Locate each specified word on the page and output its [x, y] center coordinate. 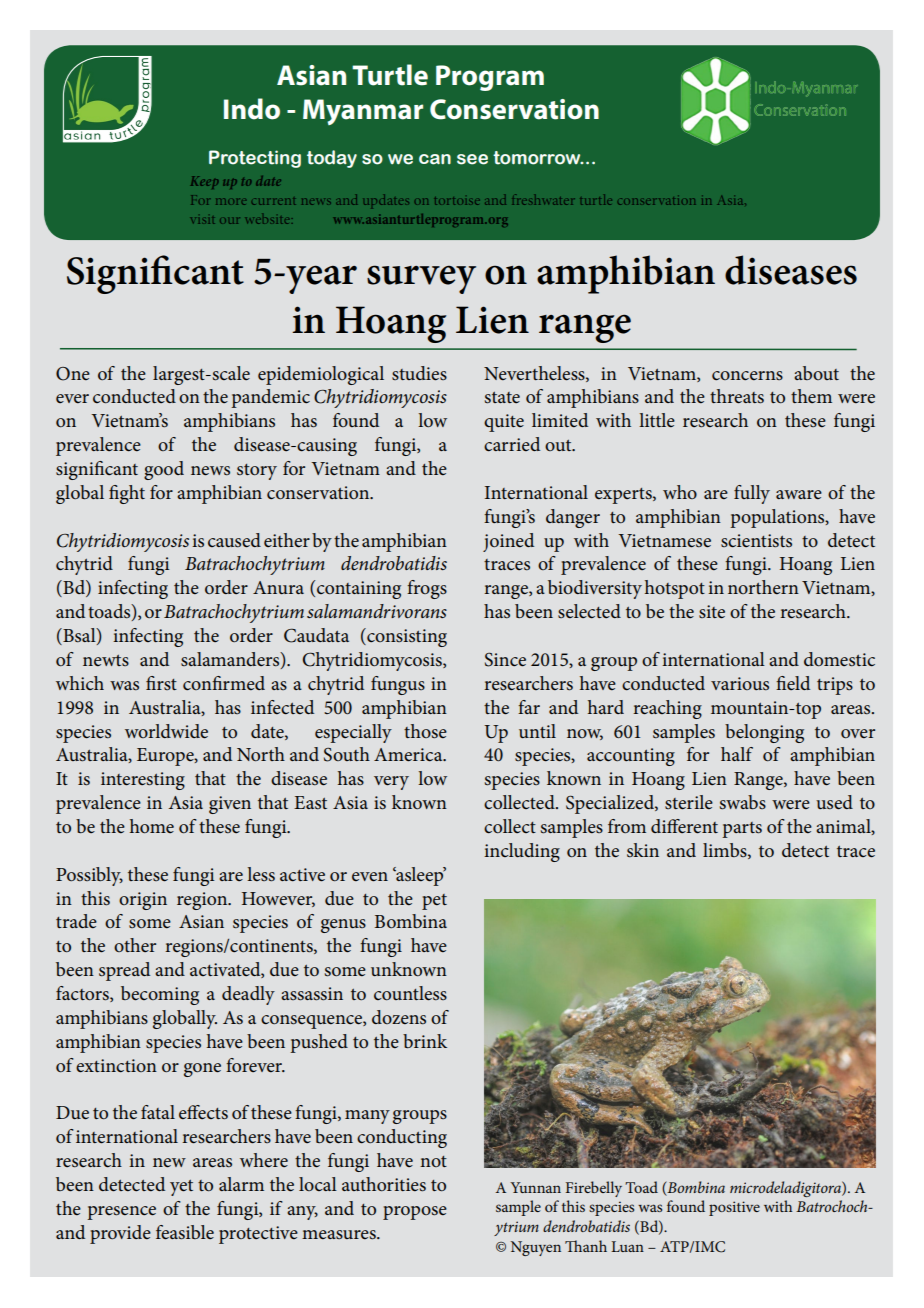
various [740, 684]
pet [434, 902]
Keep [204, 182]
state [502, 397]
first [161, 683]
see [472, 159]
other [135, 945]
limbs [726, 851]
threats [737, 396]
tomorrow [538, 158]
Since [505, 660]
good [164, 470]
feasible [185, 1232]
